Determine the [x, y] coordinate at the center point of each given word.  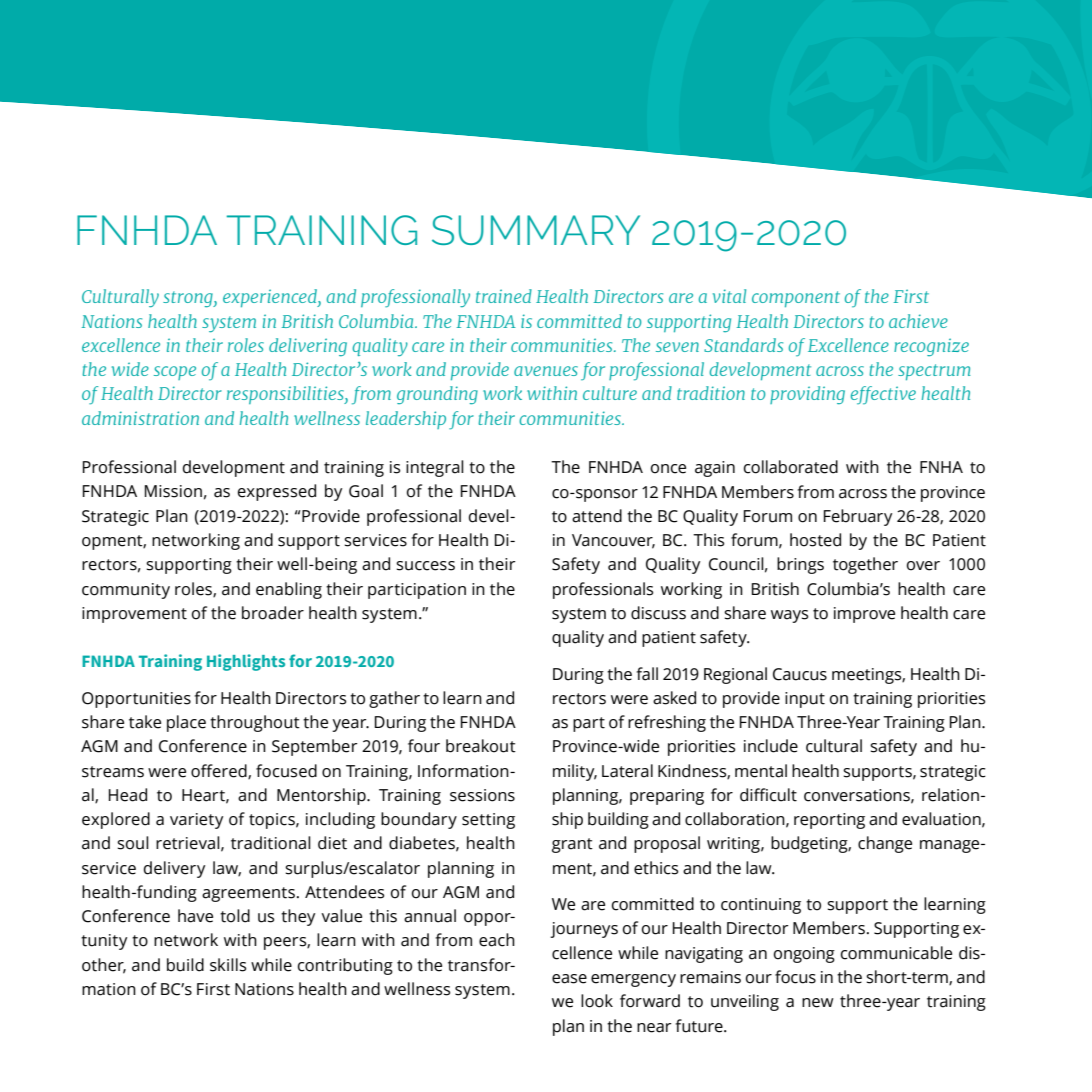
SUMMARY [536, 230]
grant [572, 845]
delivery [174, 869]
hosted [815, 540]
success [425, 566]
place [186, 723]
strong [189, 299]
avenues [546, 371]
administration [140, 418]
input [805, 700]
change [885, 844]
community [126, 591]
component [796, 299]
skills [228, 965]
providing [807, 395]
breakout [481, 746]
